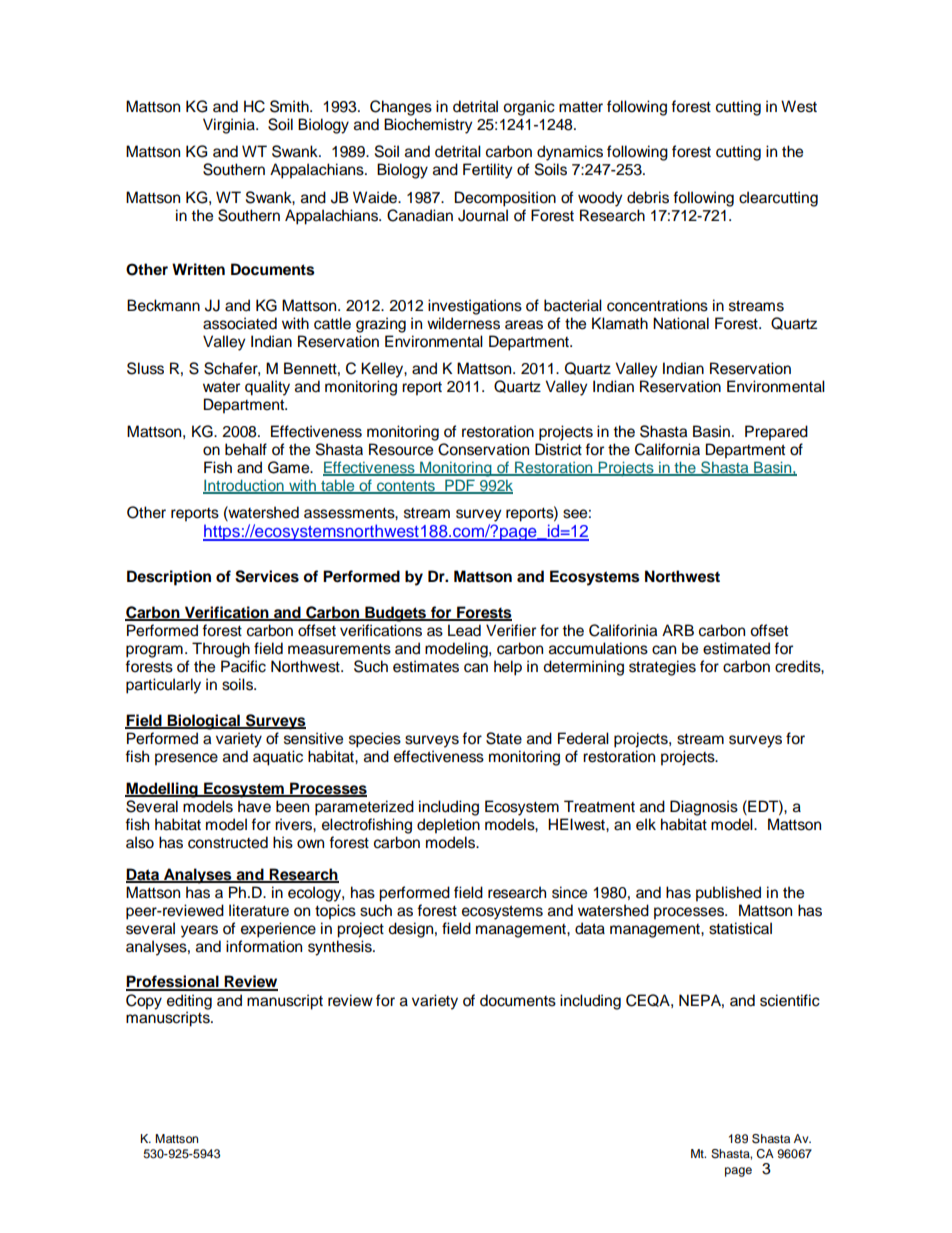 This page has width=952, height=1233. Describe the element at coordinates (246, 449) in the page. I see `behalf` at that location.
